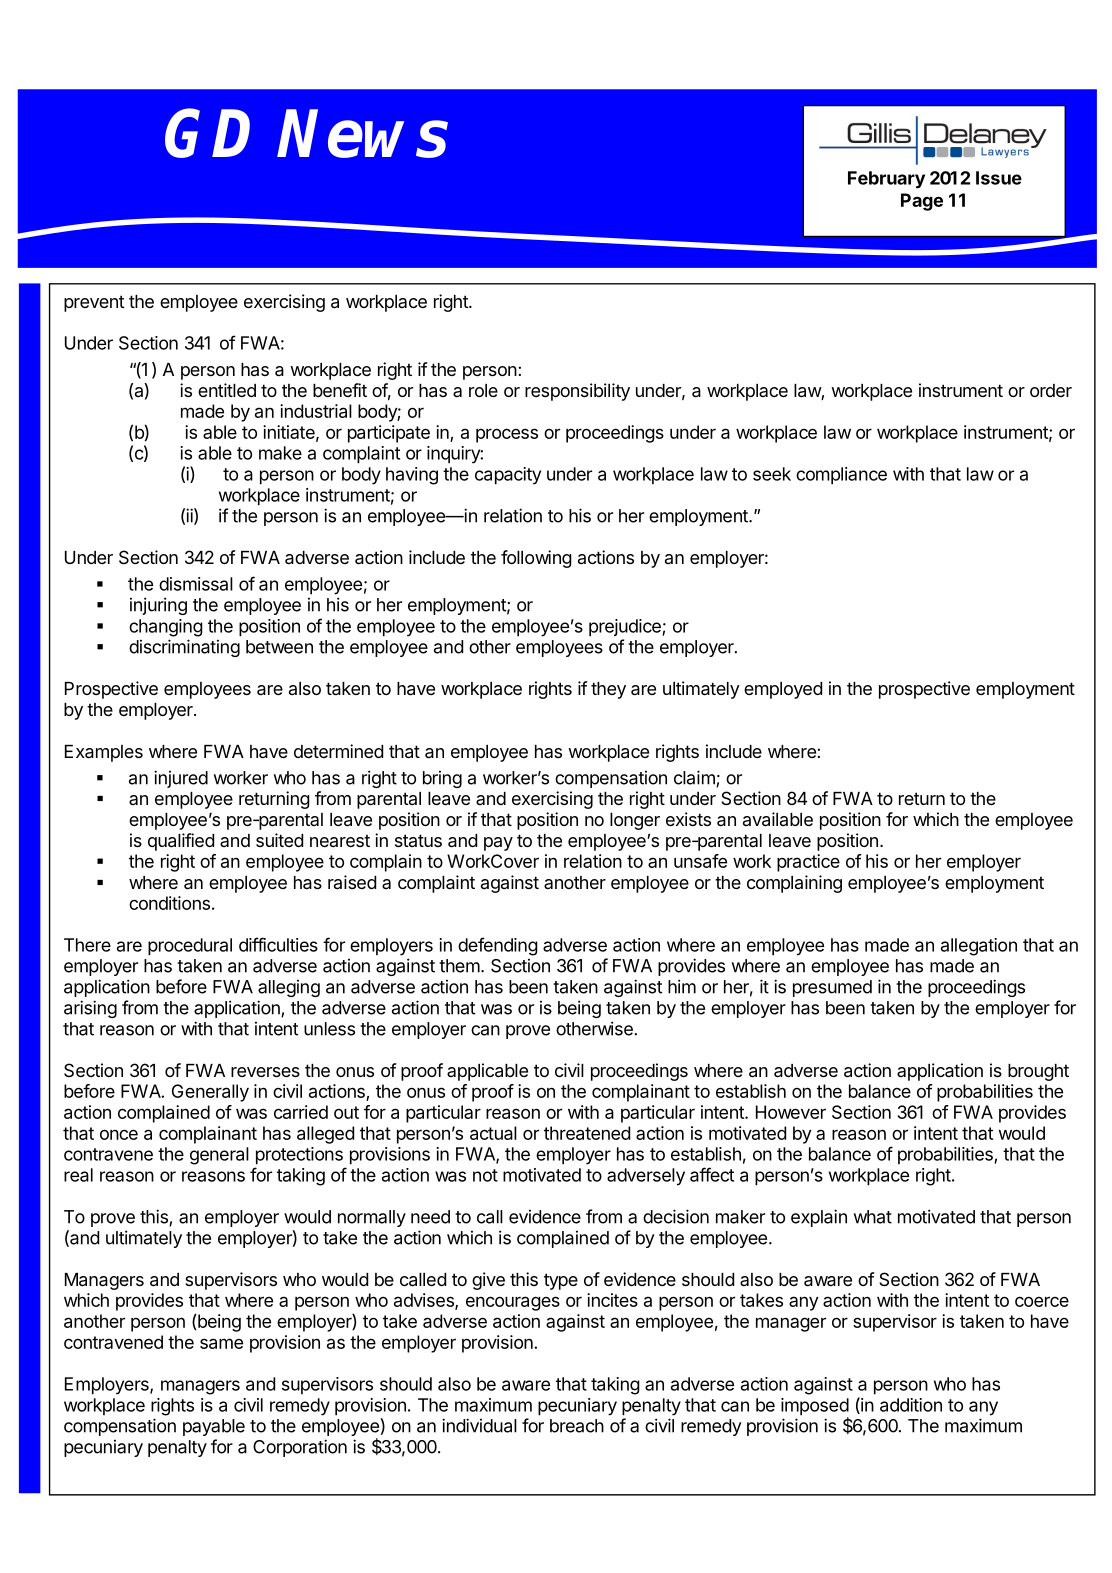 The image size is (1112, 1573). What do you see at coordinates (911, 1405) in the screenshot?
I see `addition` at bounding box center [911, 1405].
